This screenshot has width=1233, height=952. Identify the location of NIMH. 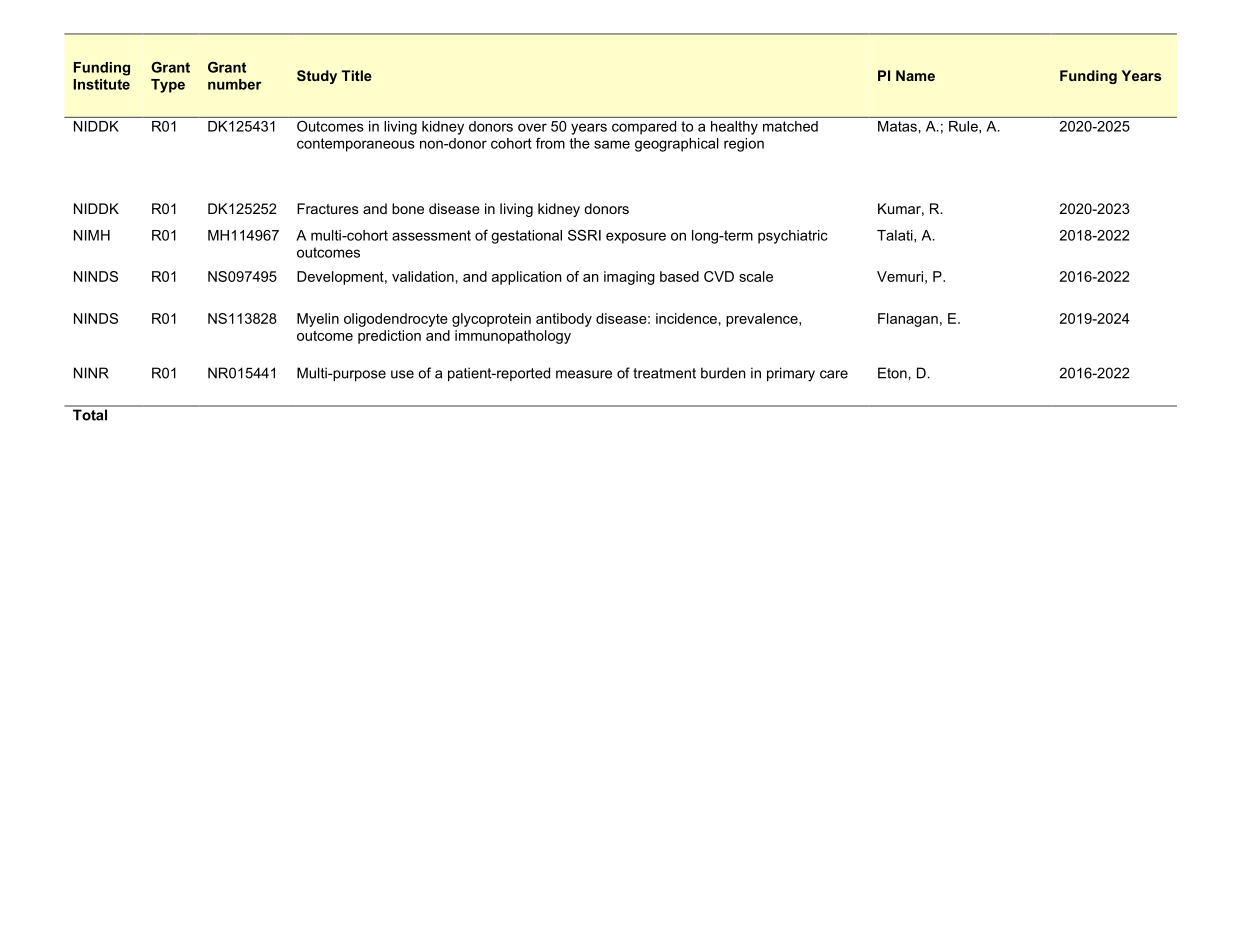
(92, 235).
